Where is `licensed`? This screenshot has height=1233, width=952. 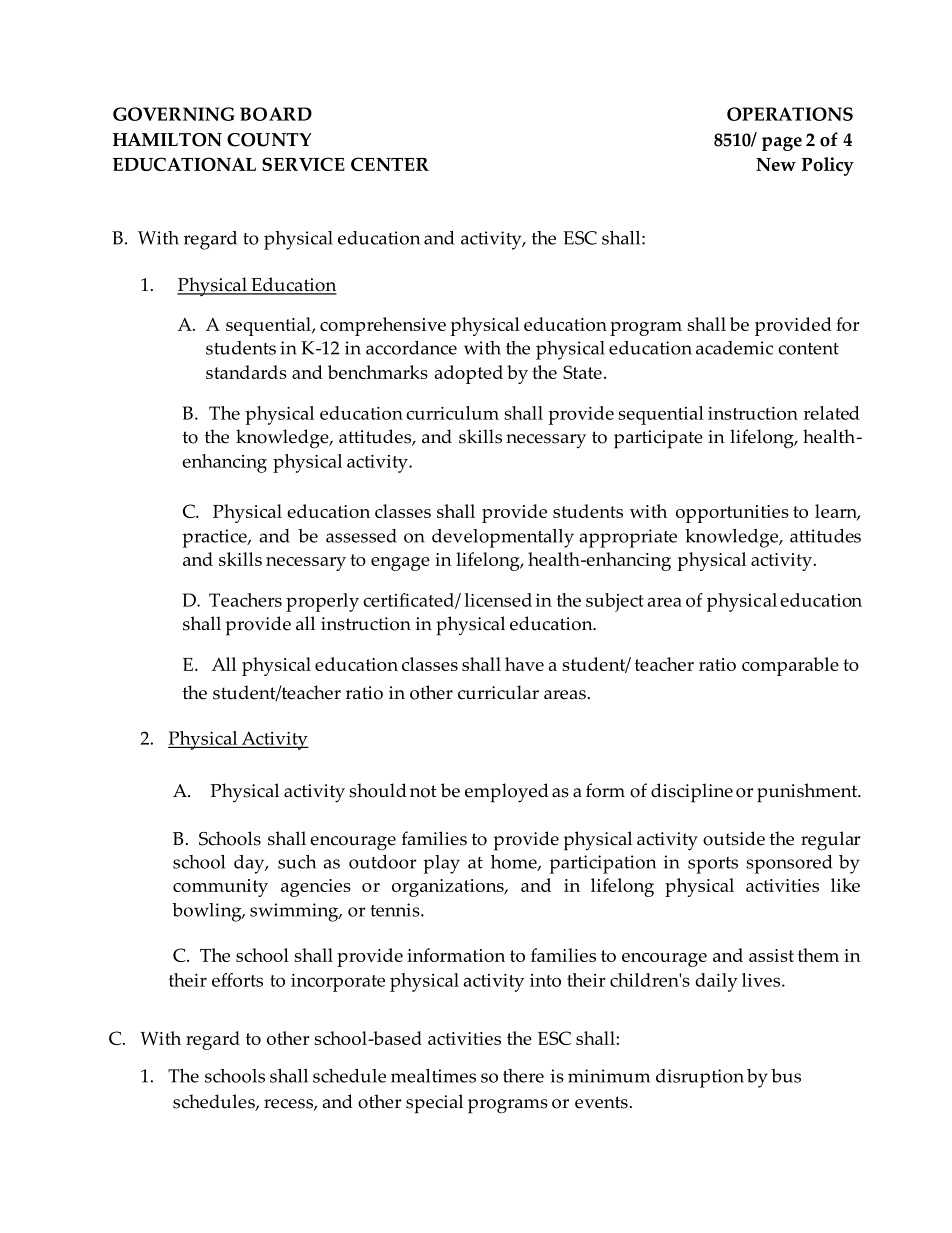 licensed is located at coordinates (498, 600).
